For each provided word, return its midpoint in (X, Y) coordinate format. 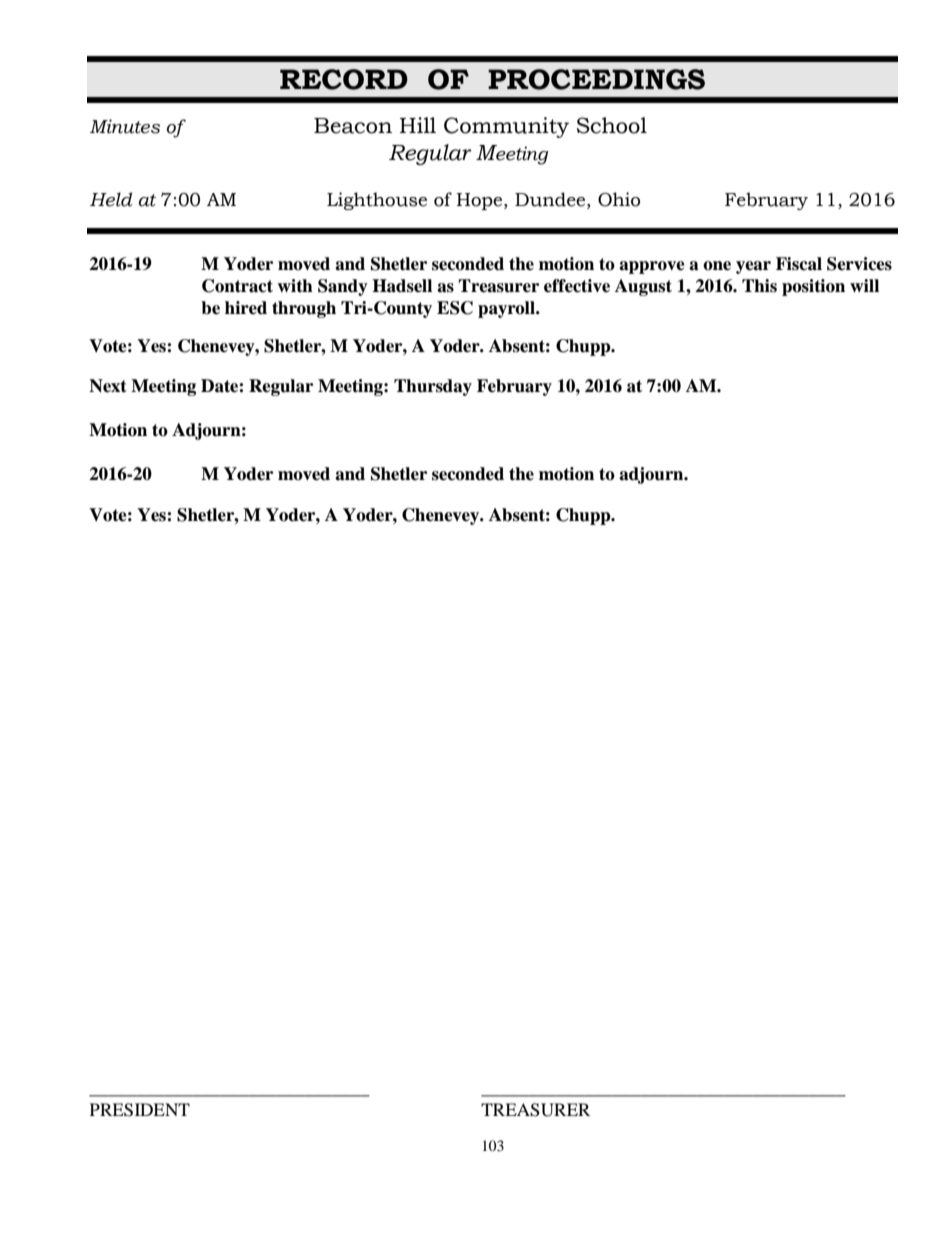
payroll (507, 309)
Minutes (125, 126)
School (612, 125)
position (813, 287)
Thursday (433, 387)
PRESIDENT (140, 1110)
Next (108, 386)
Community (506, 127)
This (759, 286)
